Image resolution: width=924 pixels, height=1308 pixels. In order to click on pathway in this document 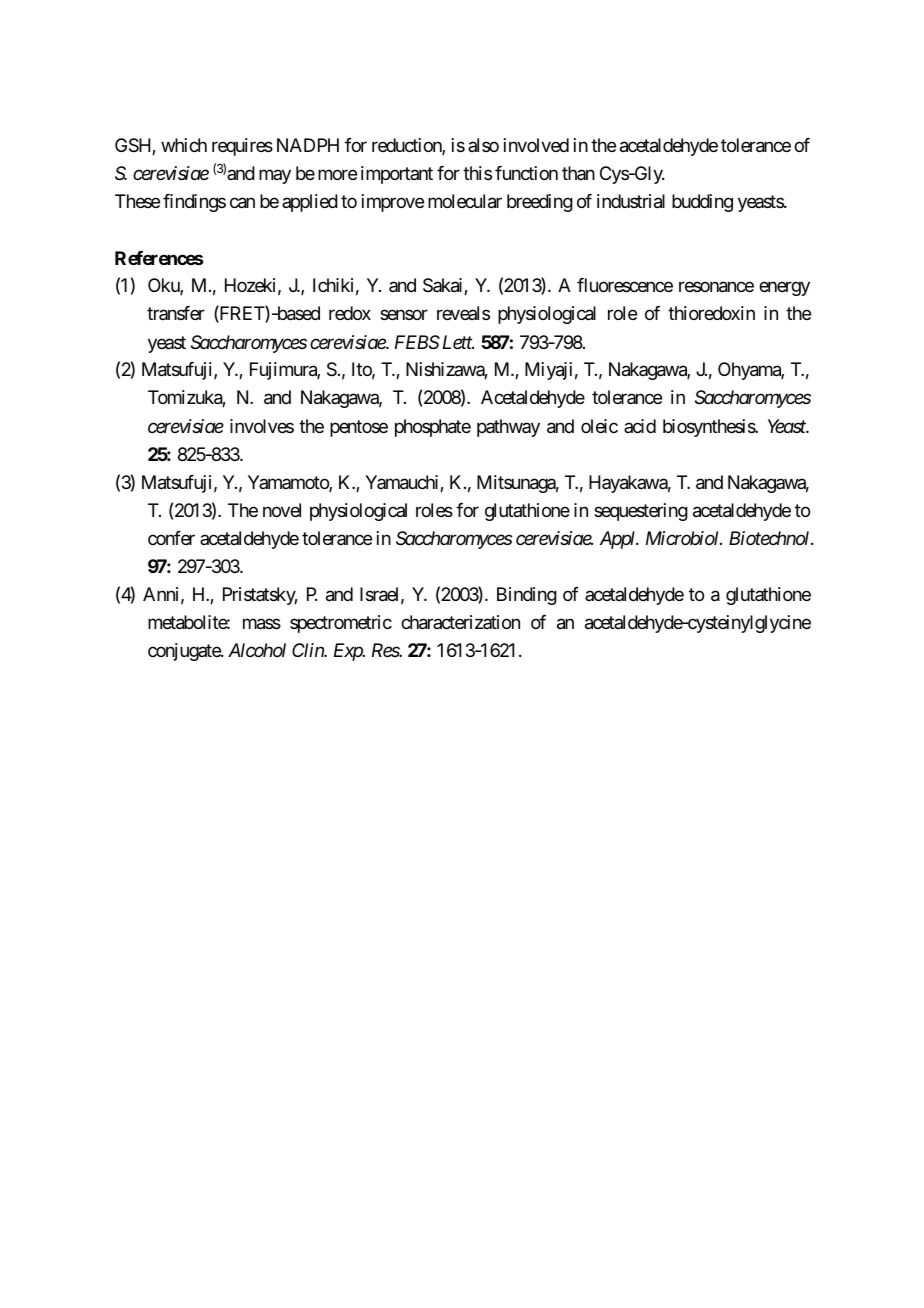, I will do `click(508, 428)`.
